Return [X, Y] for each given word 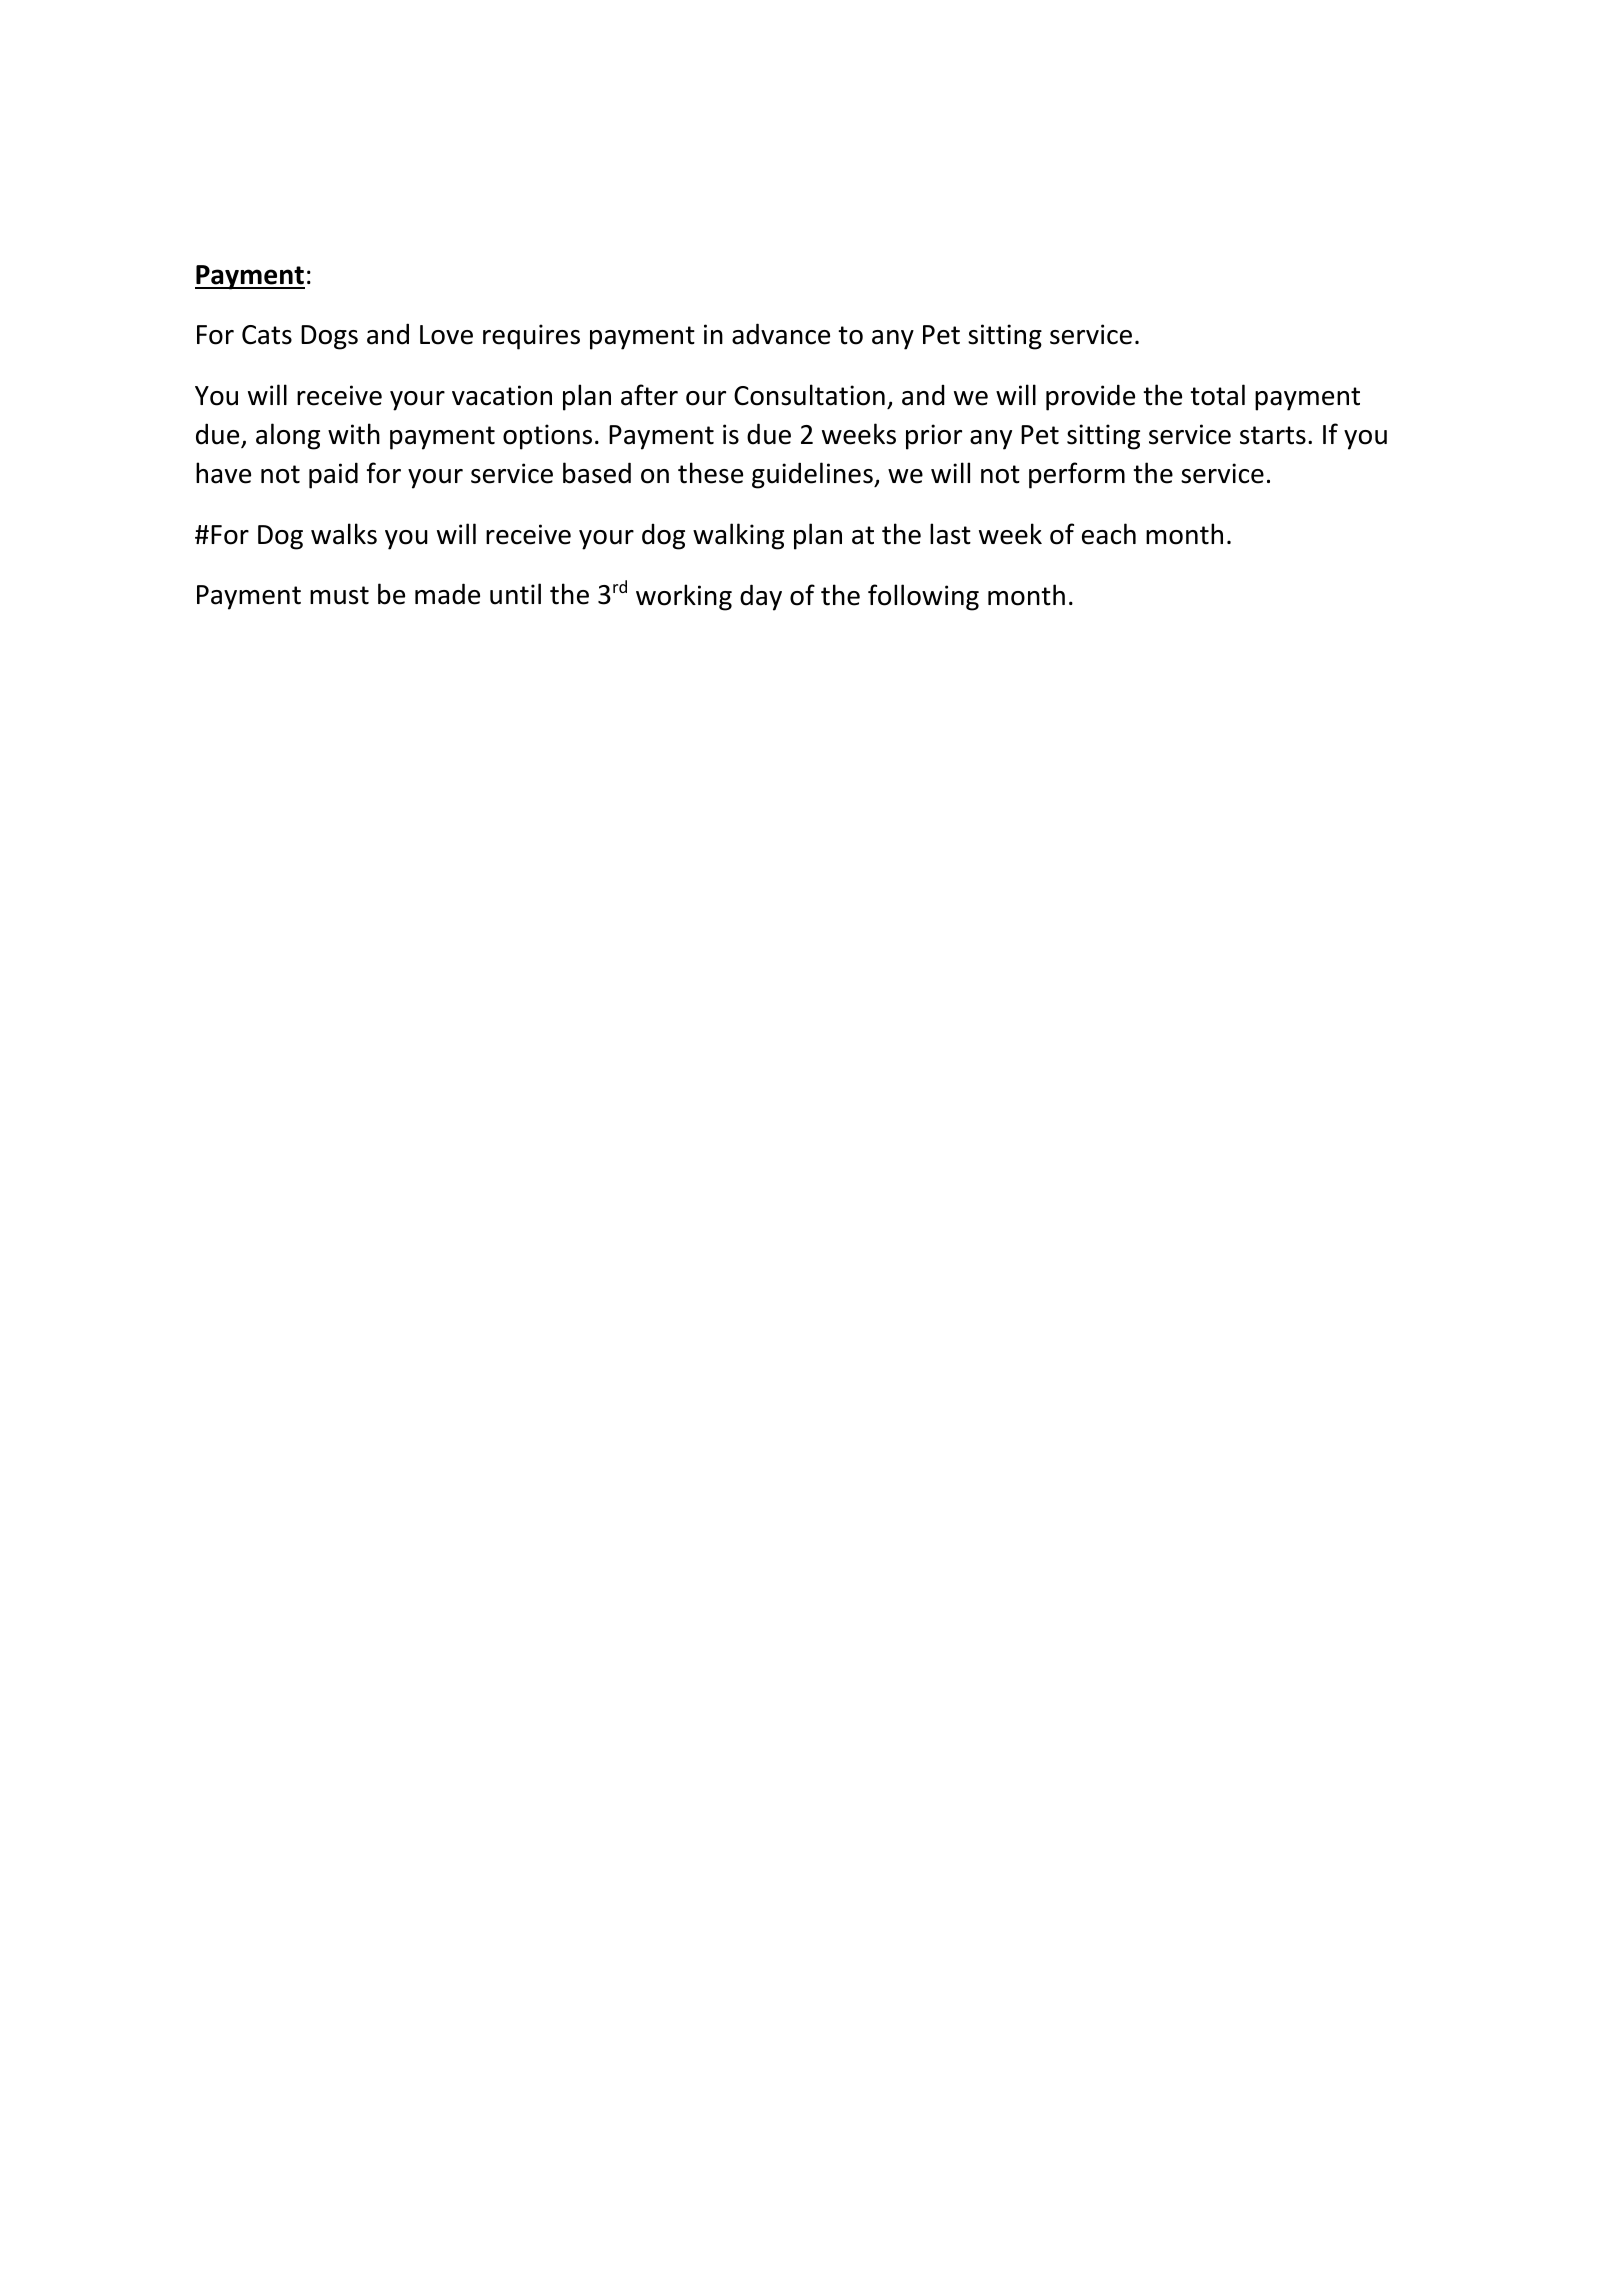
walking [738, 536]
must [339, 595]
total [1217, 395]
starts [1273, 435]
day [761, 597]
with [354, 434]
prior [934, 437]
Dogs [329, 337]
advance [781, 334]
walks [344, 534]
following [923, 597]
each [1109, 534]
